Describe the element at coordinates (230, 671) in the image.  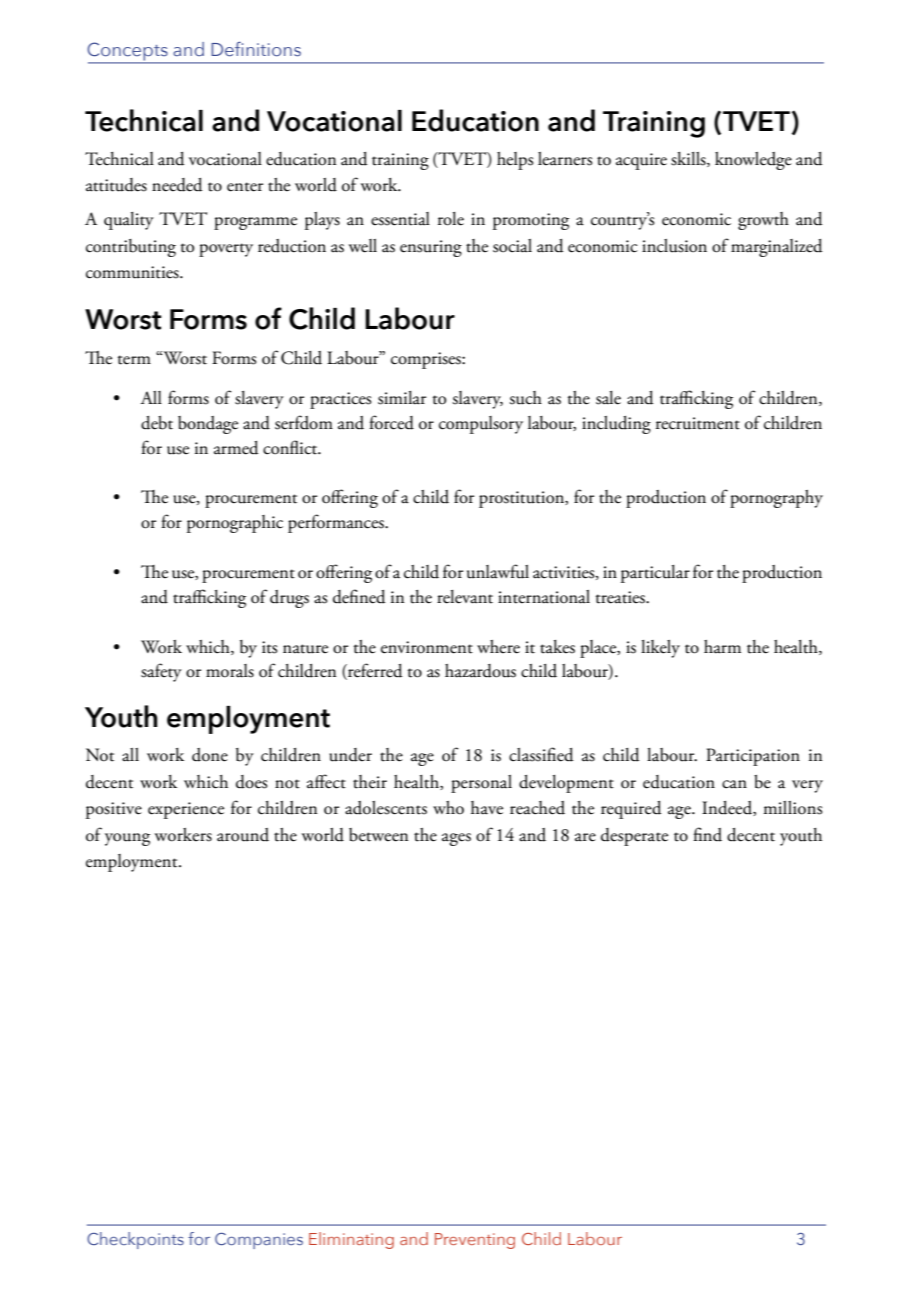
I see `morals` at that location.
